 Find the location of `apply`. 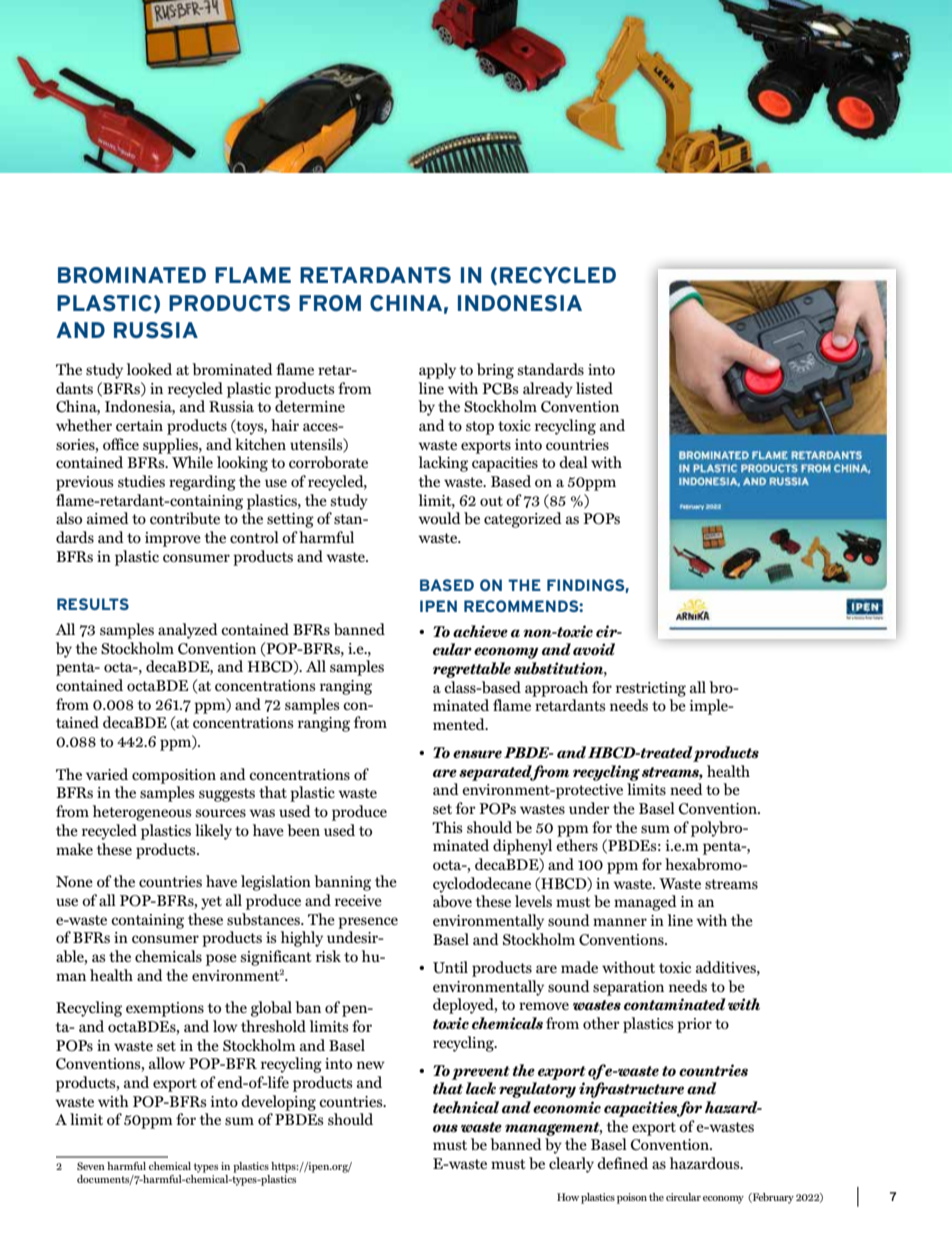

apply is located at coordinates (437, 371).
